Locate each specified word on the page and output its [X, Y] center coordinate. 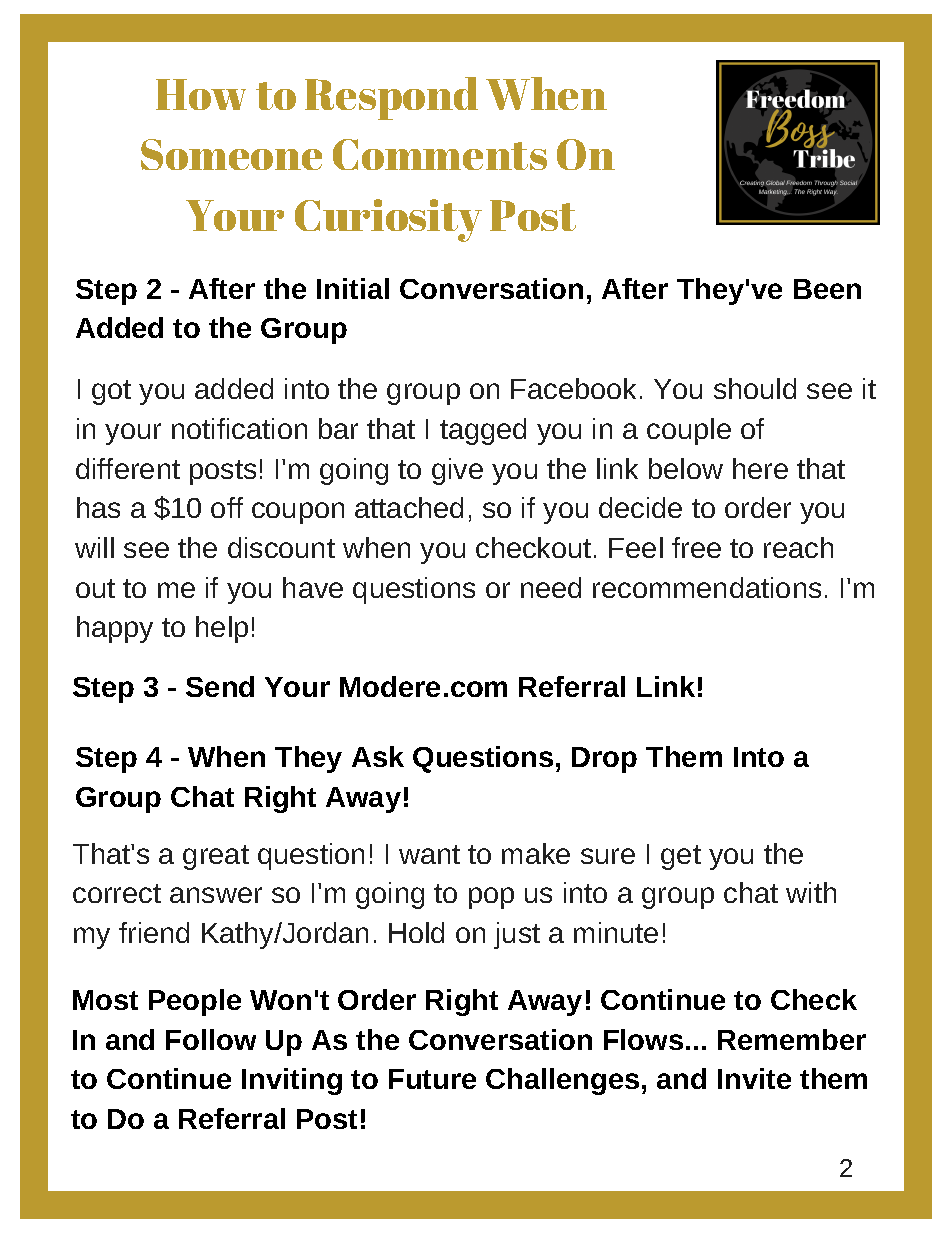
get [681, 857]
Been [827, 289]
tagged [483, 431]
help [222, 629]
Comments [440, 154]
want [429, 854]
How [201, 94]
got [111, 392]
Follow [211, 1039]
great [216, 857]
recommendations [707, 587]
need [551, 587]
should [755, 388]
